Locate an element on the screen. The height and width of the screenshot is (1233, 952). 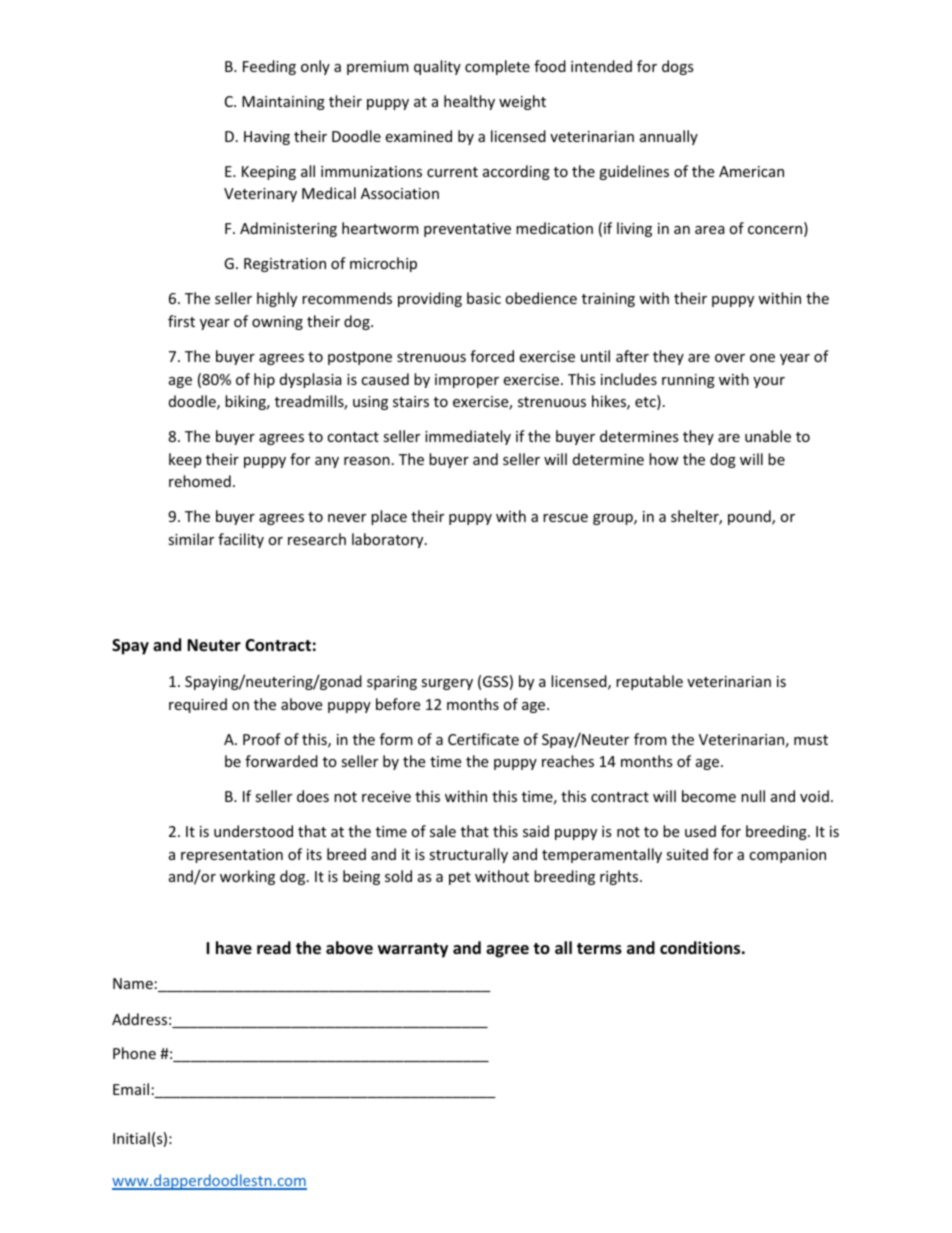
dogs is located at coordinates (678, 67).
